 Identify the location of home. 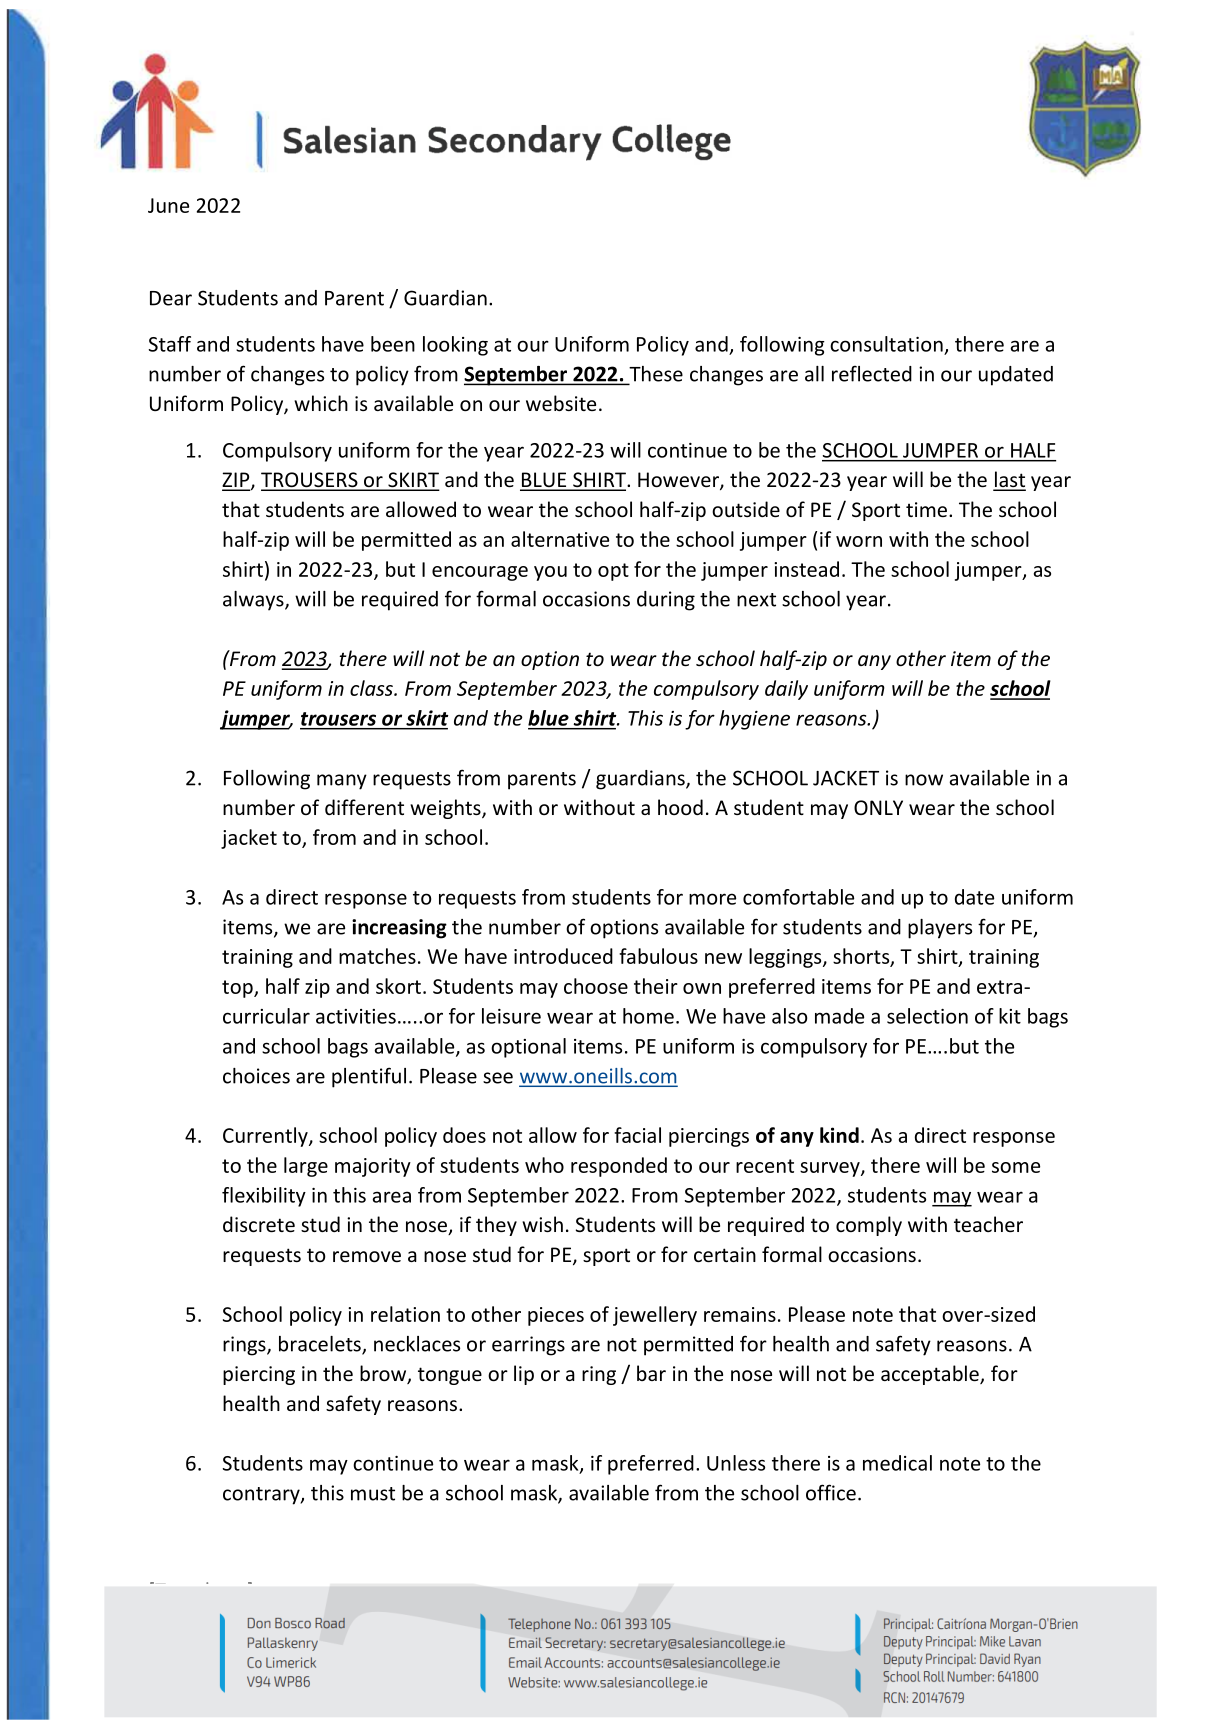
(648, 1016).
